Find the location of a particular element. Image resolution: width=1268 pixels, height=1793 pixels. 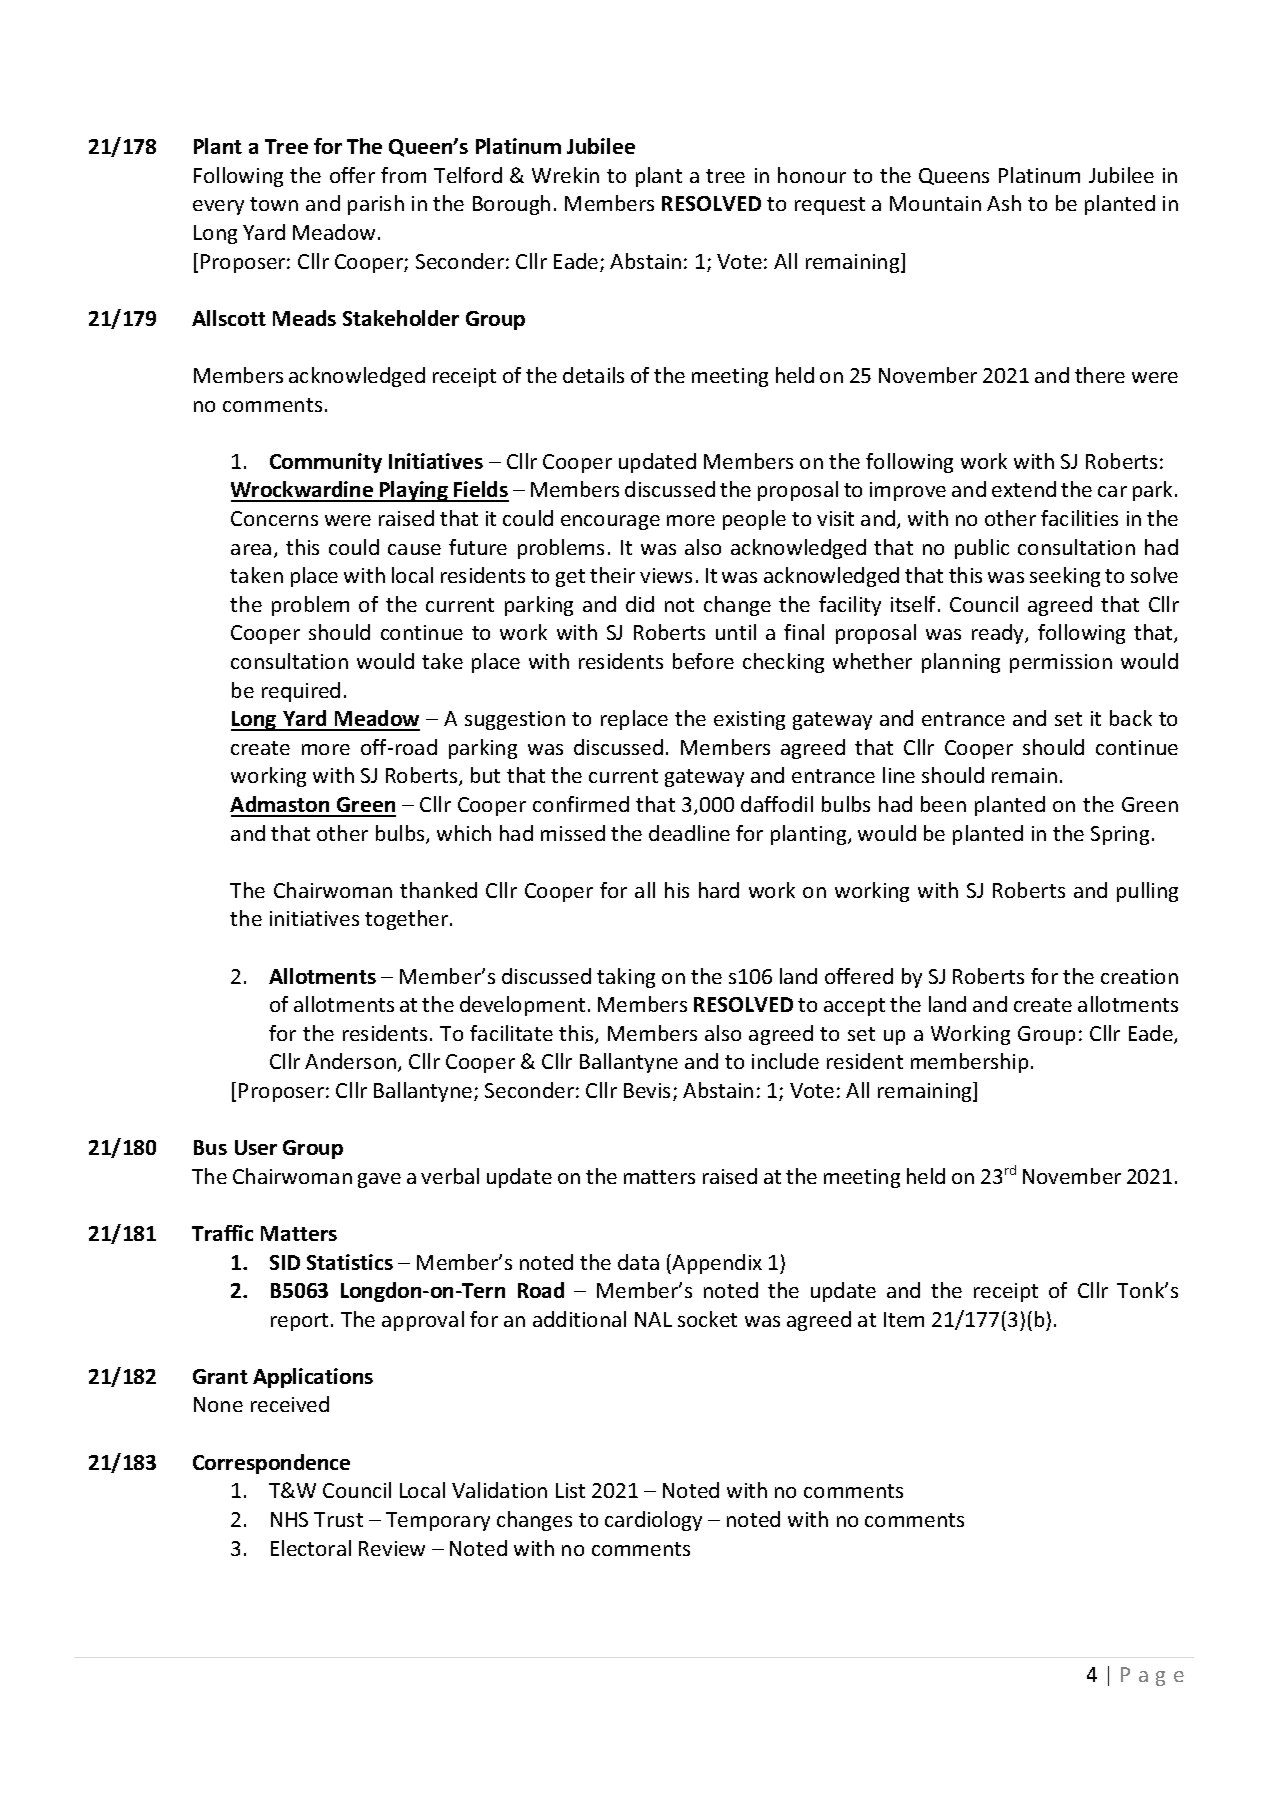

cardiology is located at coordinates (653, 1521).
